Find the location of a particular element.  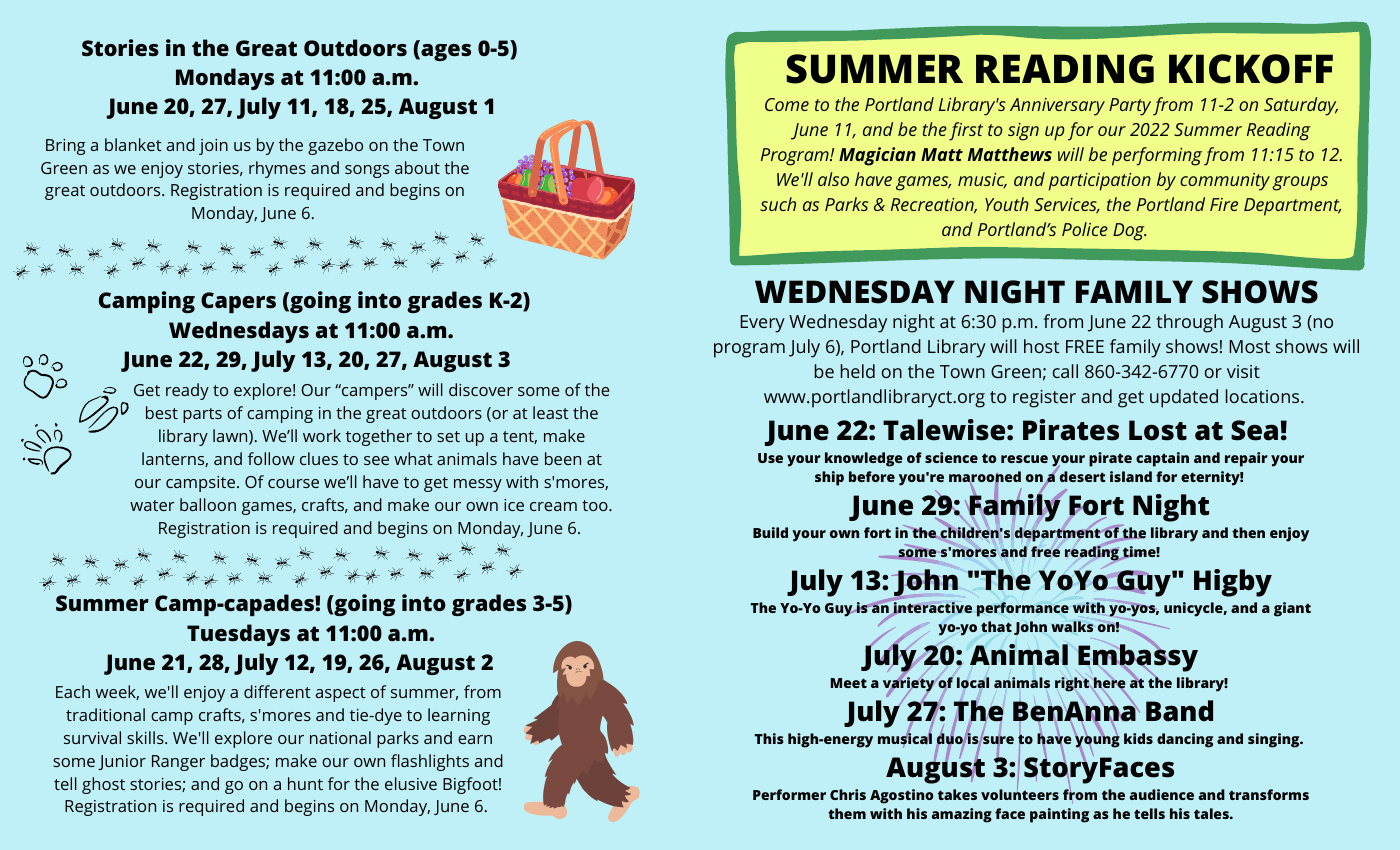

then is located at coordinates (1248, 532).
